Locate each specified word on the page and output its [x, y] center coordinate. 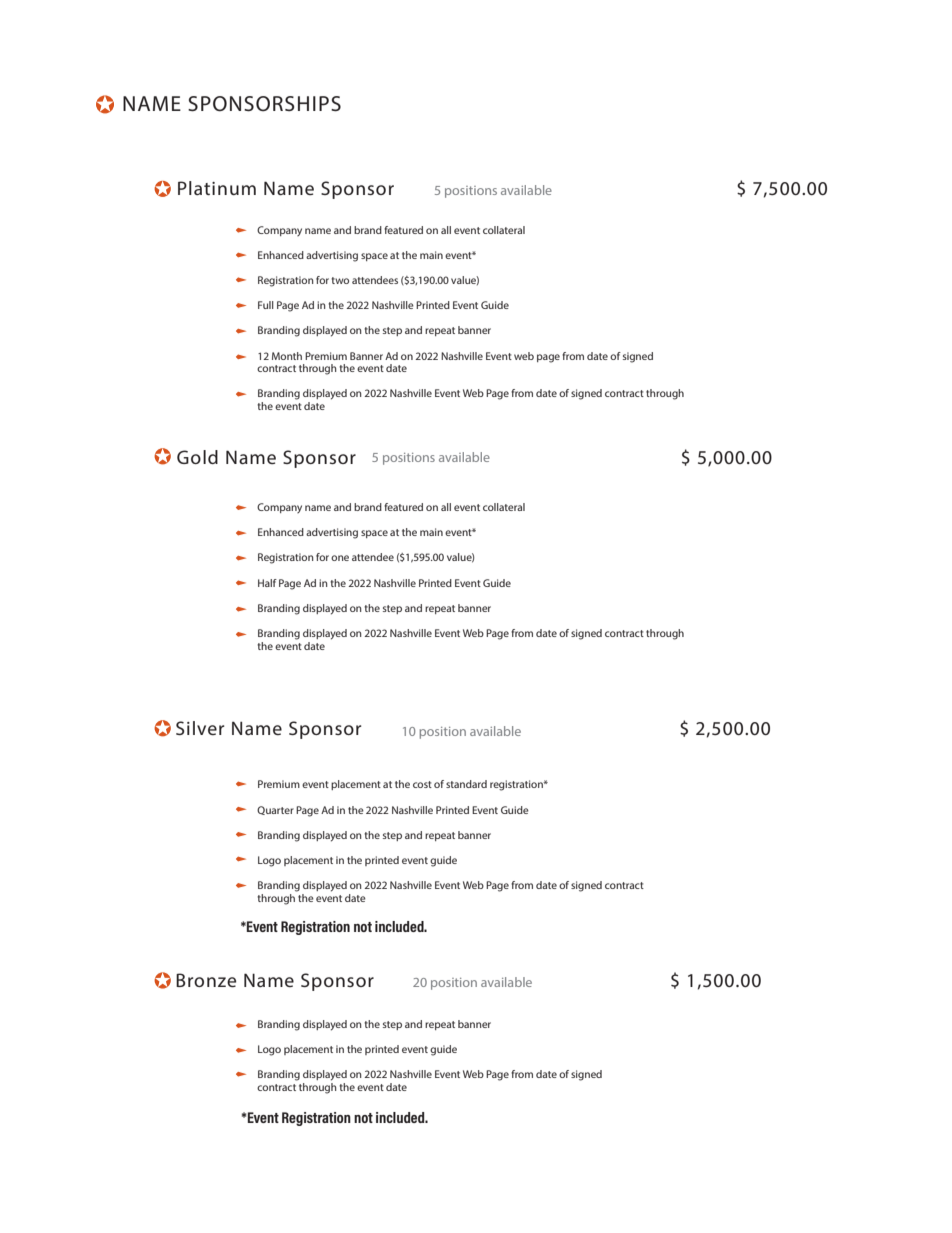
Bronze [206, 980]
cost [422, 784]
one [340, 558]
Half [267, 583]
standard [466, 784]
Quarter [275, 810]
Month [287, 356]
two [340, 280]
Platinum [217, 188]
